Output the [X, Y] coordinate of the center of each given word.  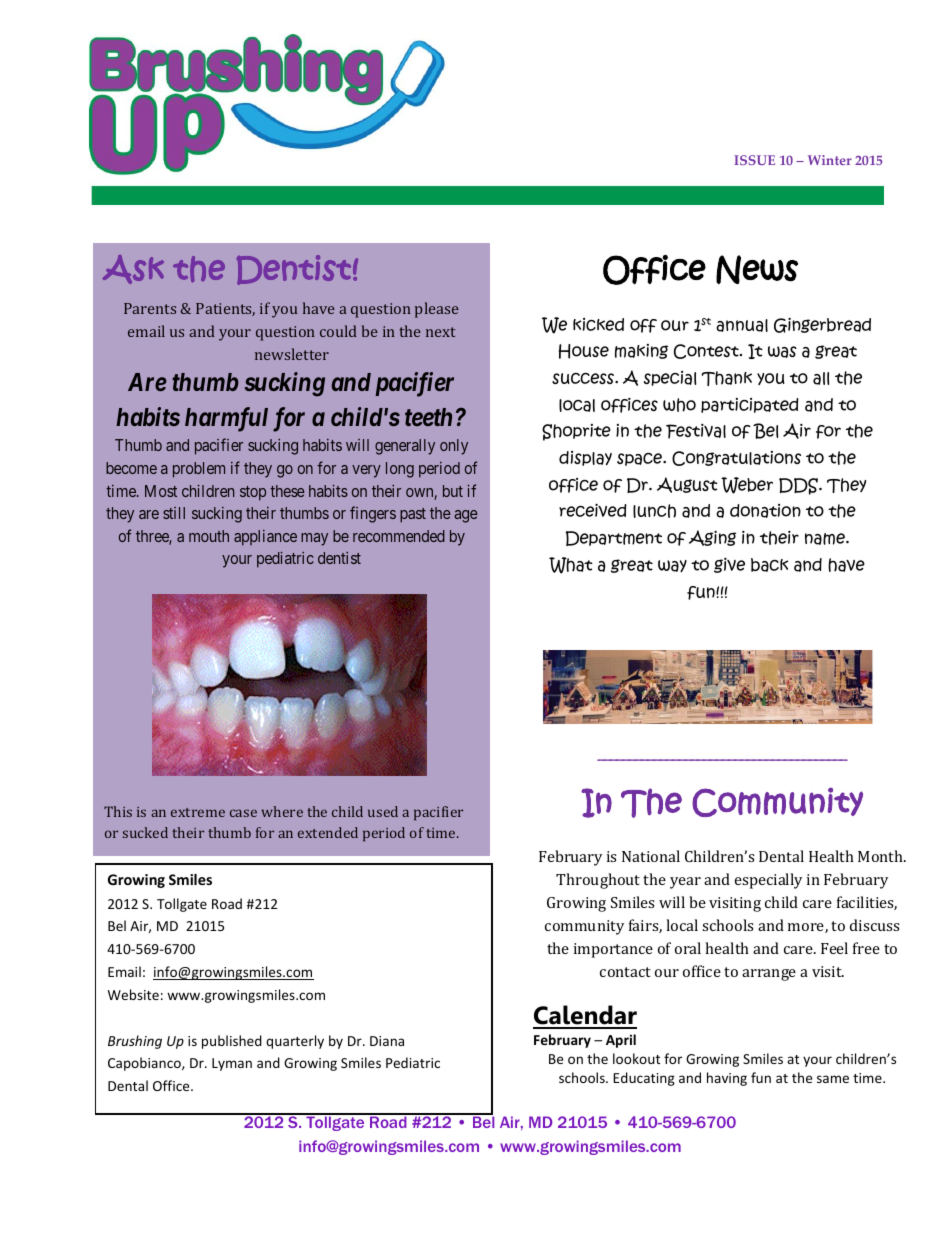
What [571, 565]
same [833, 1079]
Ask [133, 269]
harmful [226, 419]
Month [881, 856]
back [769, 565]
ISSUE [754, 160]
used [383, 811]
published [232, 1042]
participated [750, 405]
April [621, 1041]
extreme [198, 812]
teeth [428, 417]
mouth [209, 536]
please [437, 310]
